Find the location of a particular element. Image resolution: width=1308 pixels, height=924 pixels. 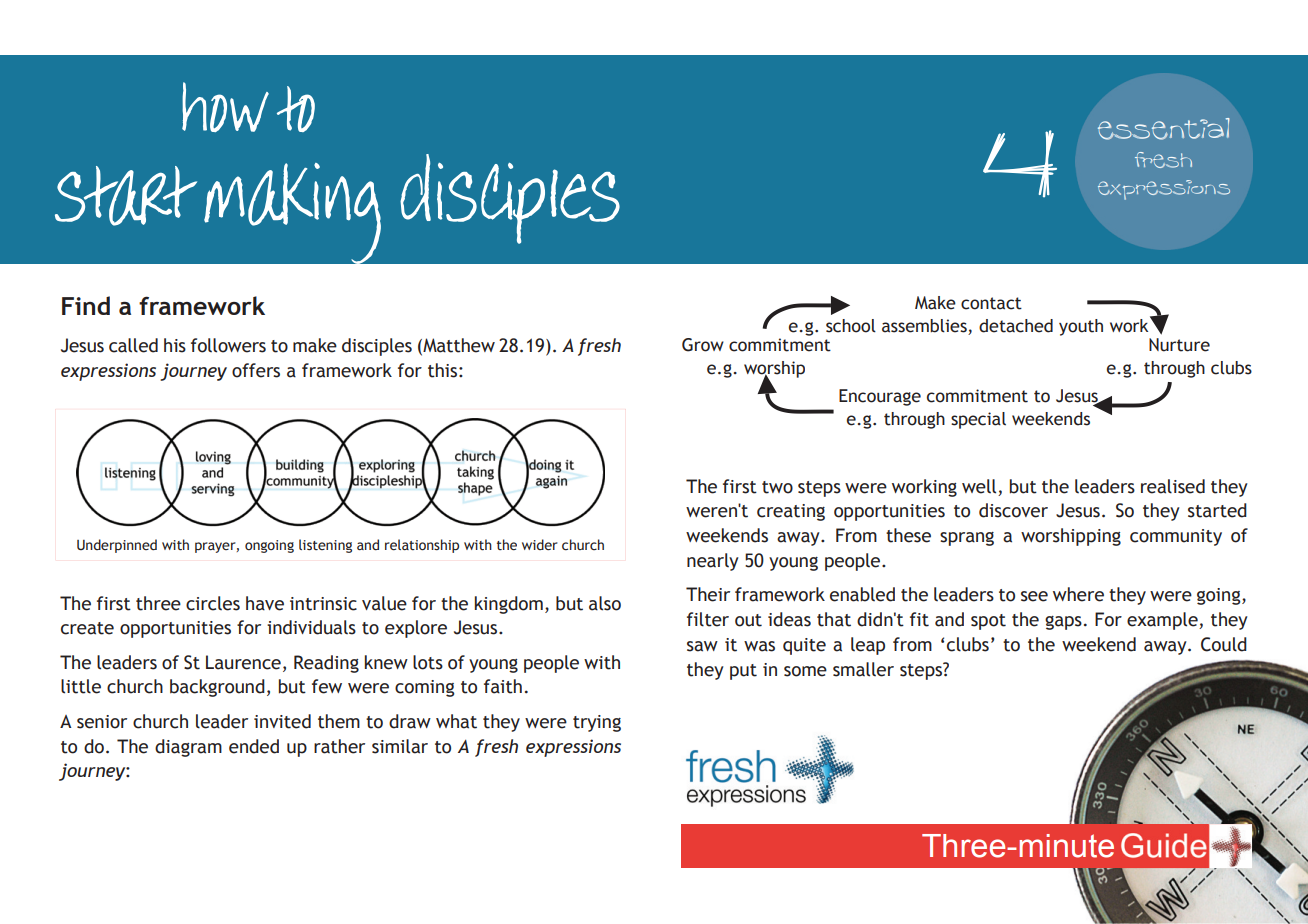

essential is located at coordinates (1164, 129).
